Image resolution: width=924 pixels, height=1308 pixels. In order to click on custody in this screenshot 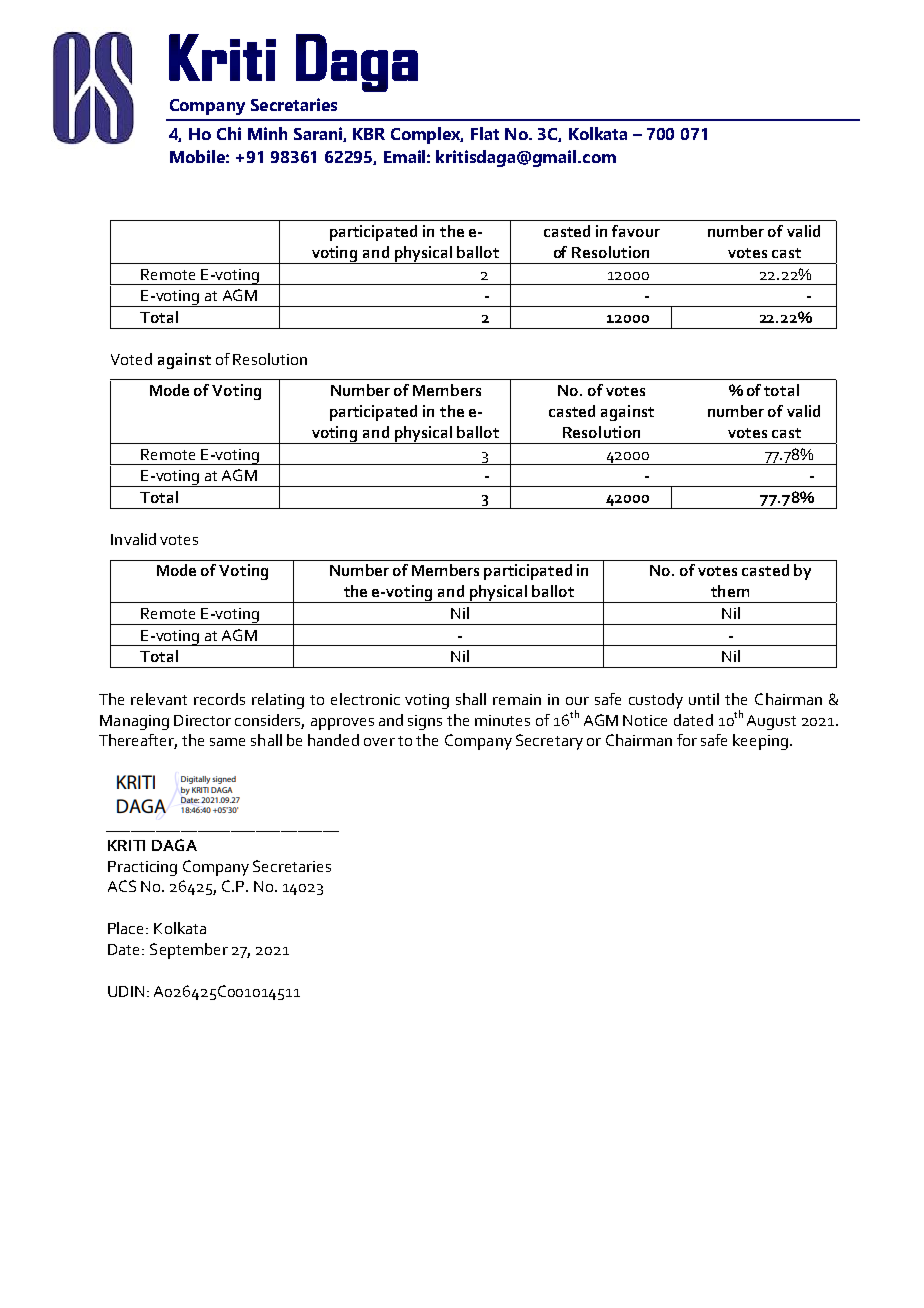, I will do `click(656, 701)`.
